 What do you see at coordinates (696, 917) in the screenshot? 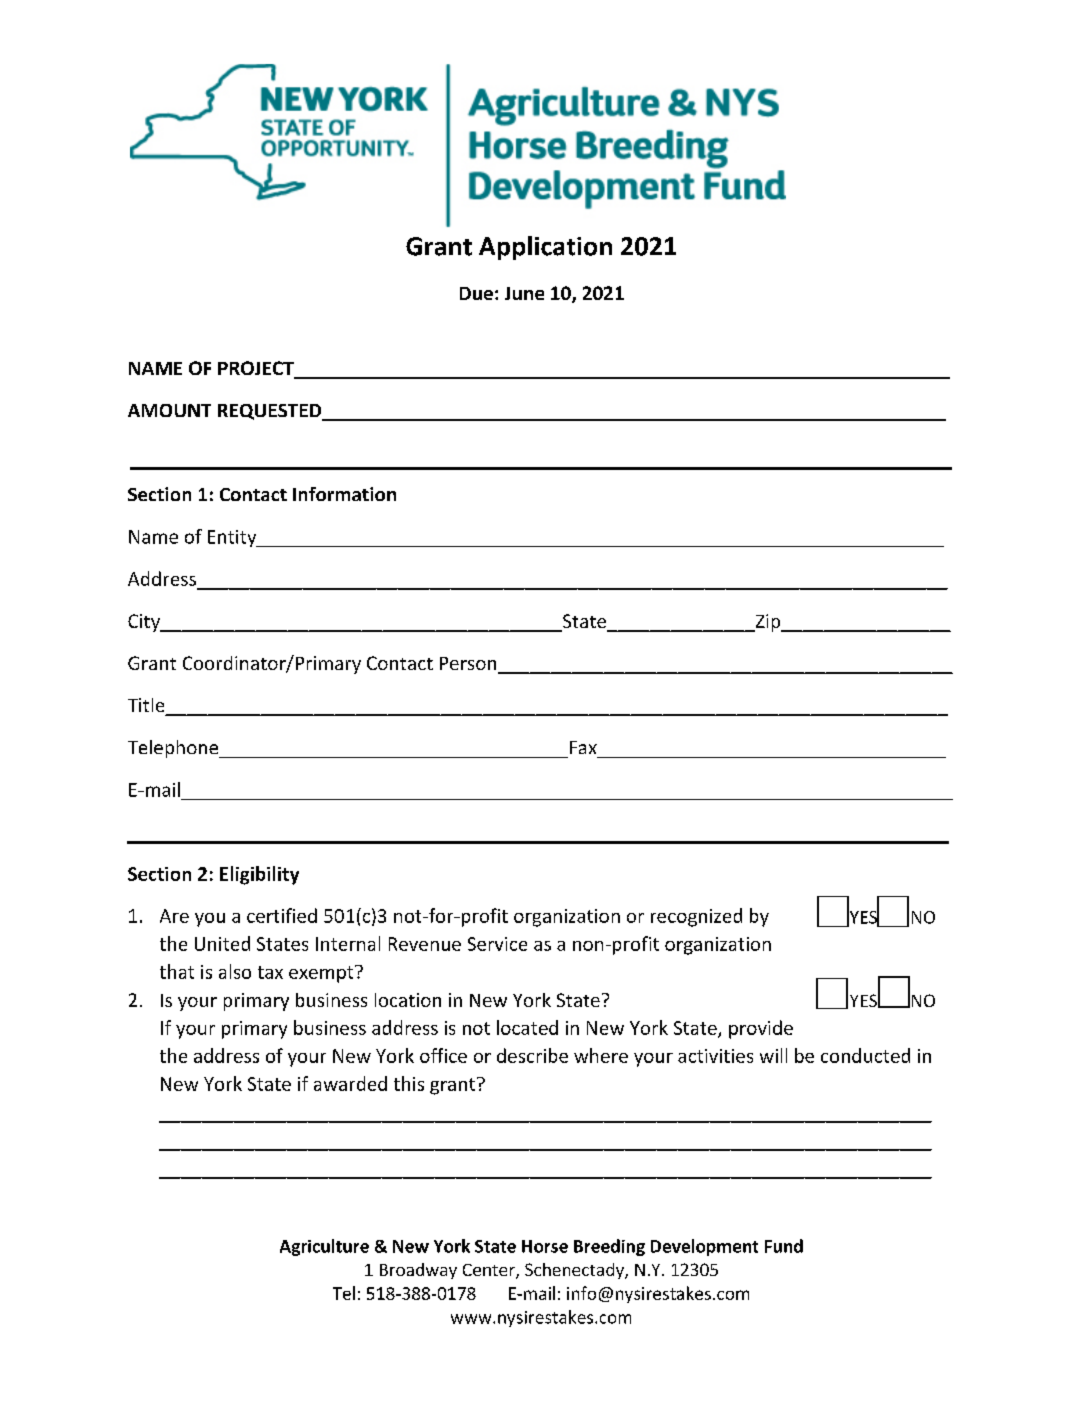
I see `recognized` at bounding box center [696, 917].
